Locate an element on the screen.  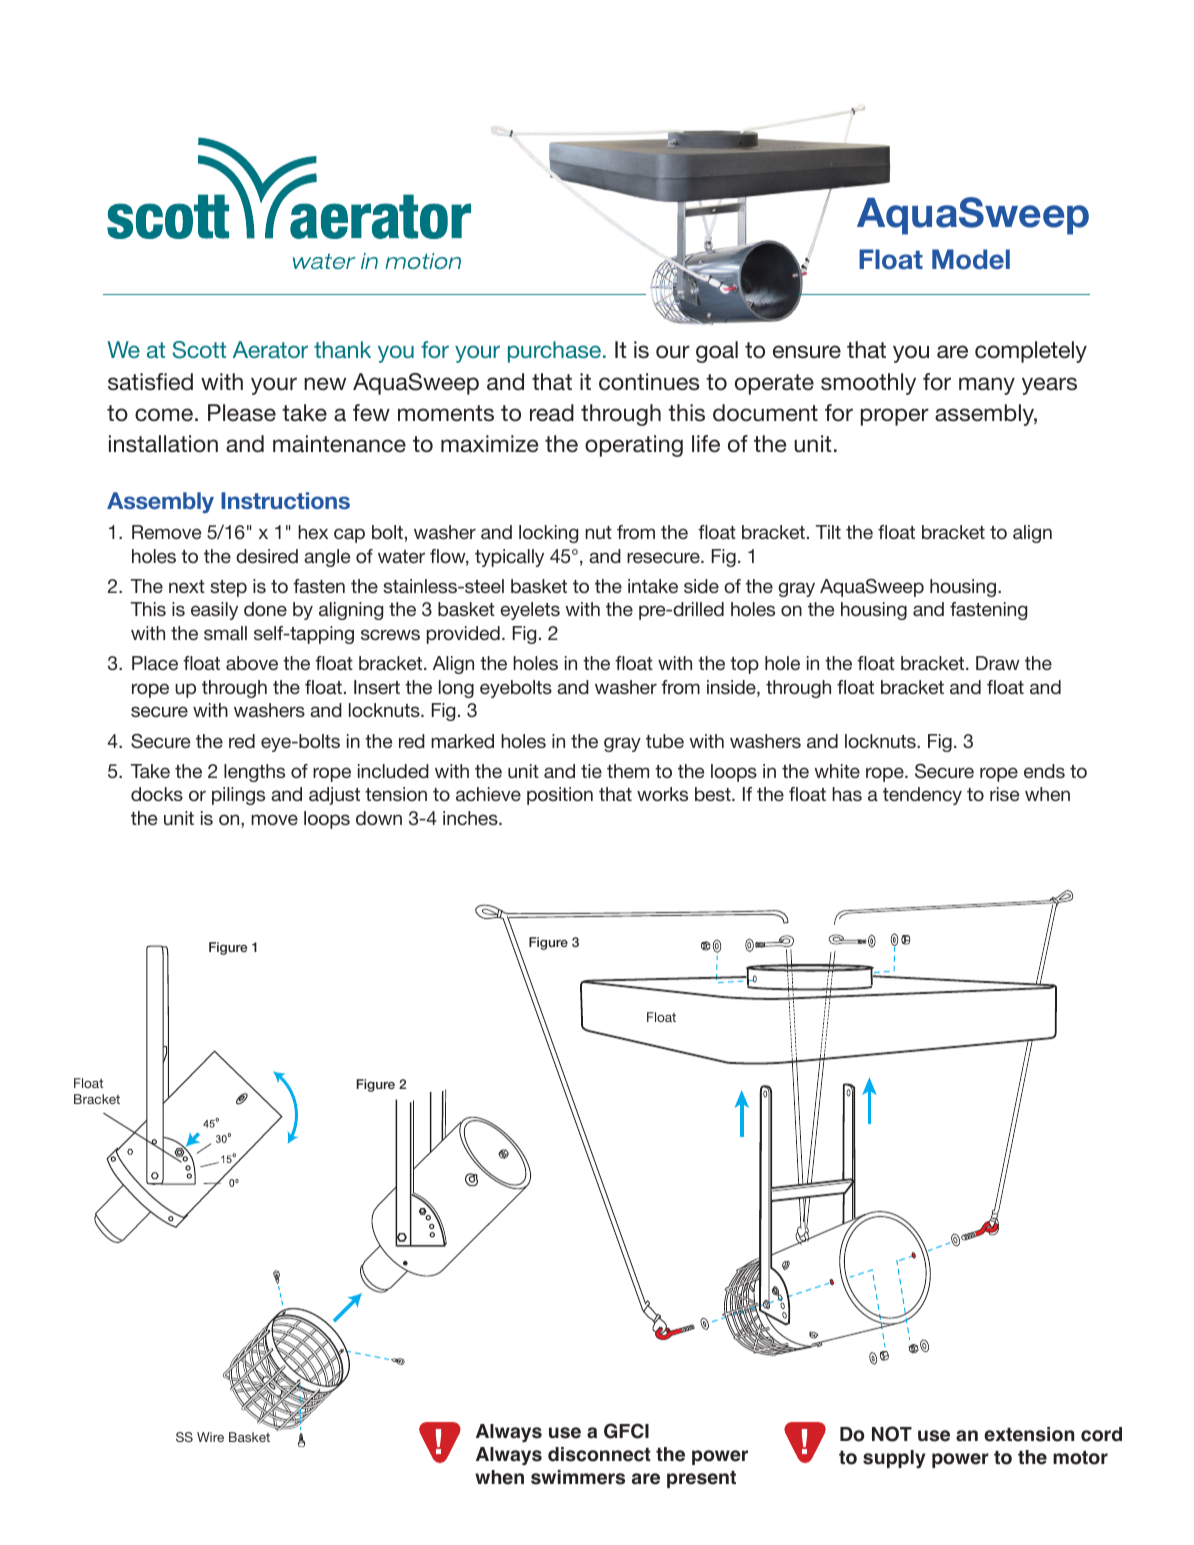
Wire is located at coordinates (210, 1437).
